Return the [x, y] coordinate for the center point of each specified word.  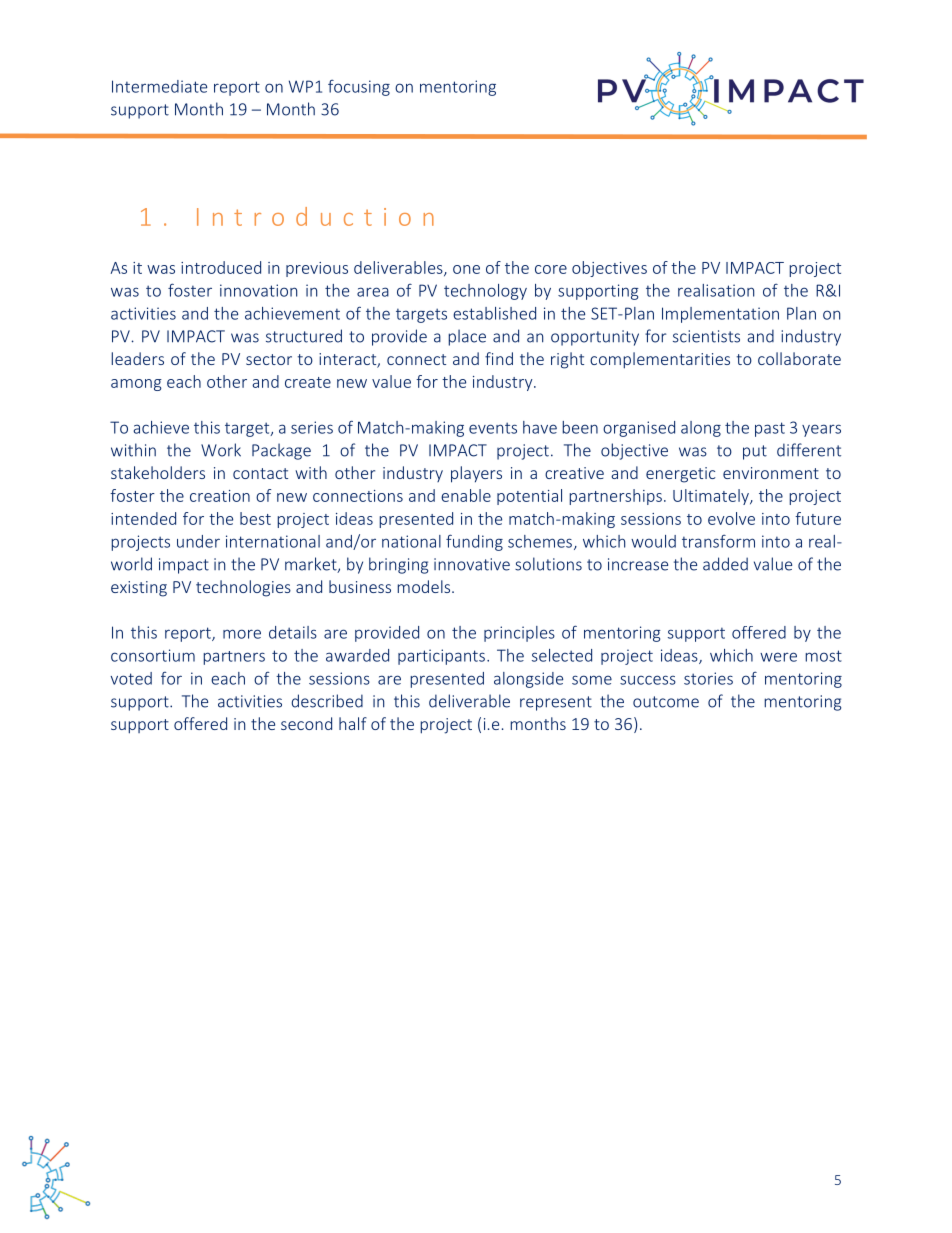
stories [708, 678]
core [551, 269]
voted [131, 678]
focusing [359, 87]
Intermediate [159, 86]
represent [556, 703]
